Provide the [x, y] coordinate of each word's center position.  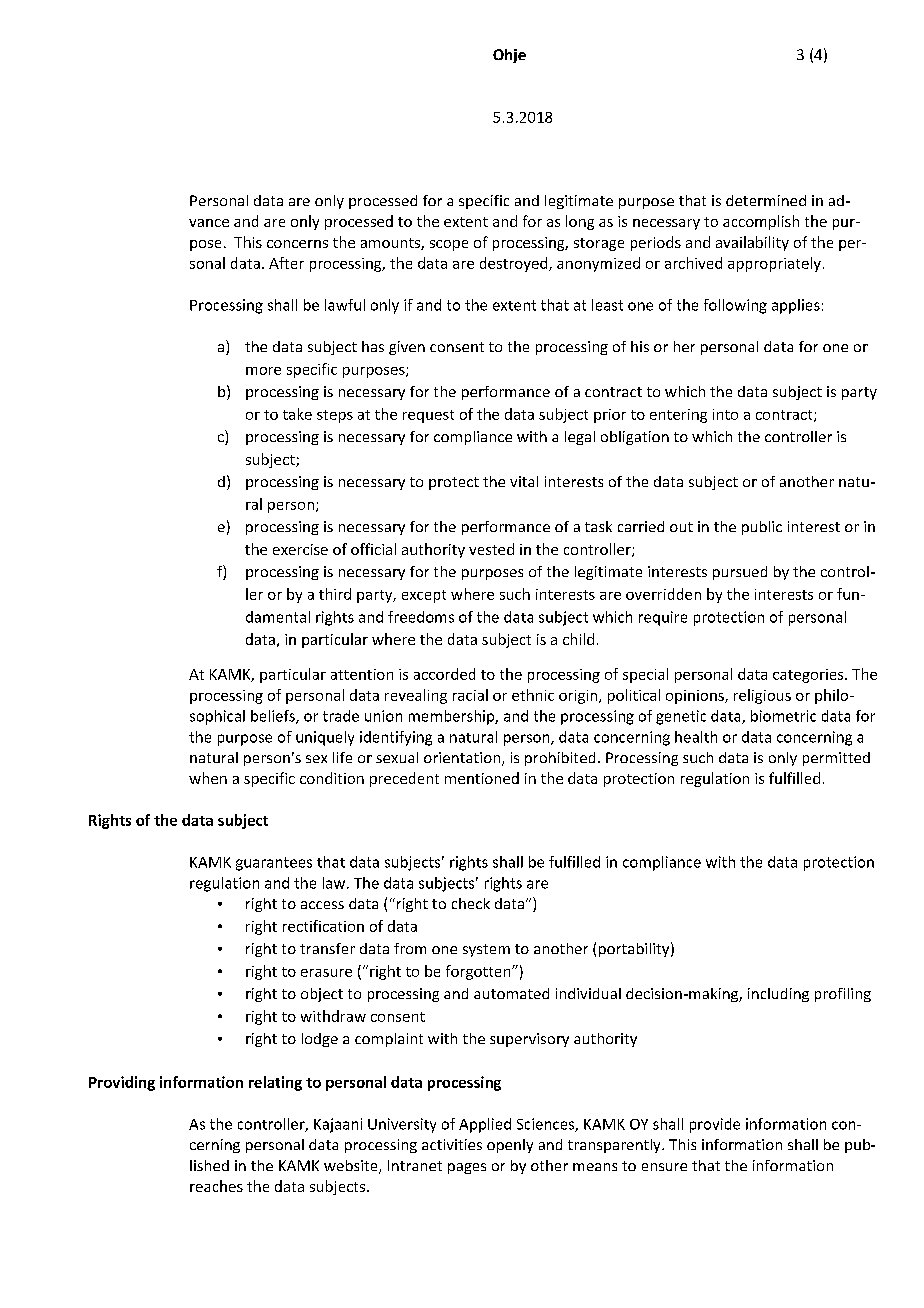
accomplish [761, 222]
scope [449, 245]
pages [467, 1168]
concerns [297, 244]
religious [762, 696]
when [208, 778]
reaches [216, 1186]
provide [715, 1125]
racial [470, 695]
